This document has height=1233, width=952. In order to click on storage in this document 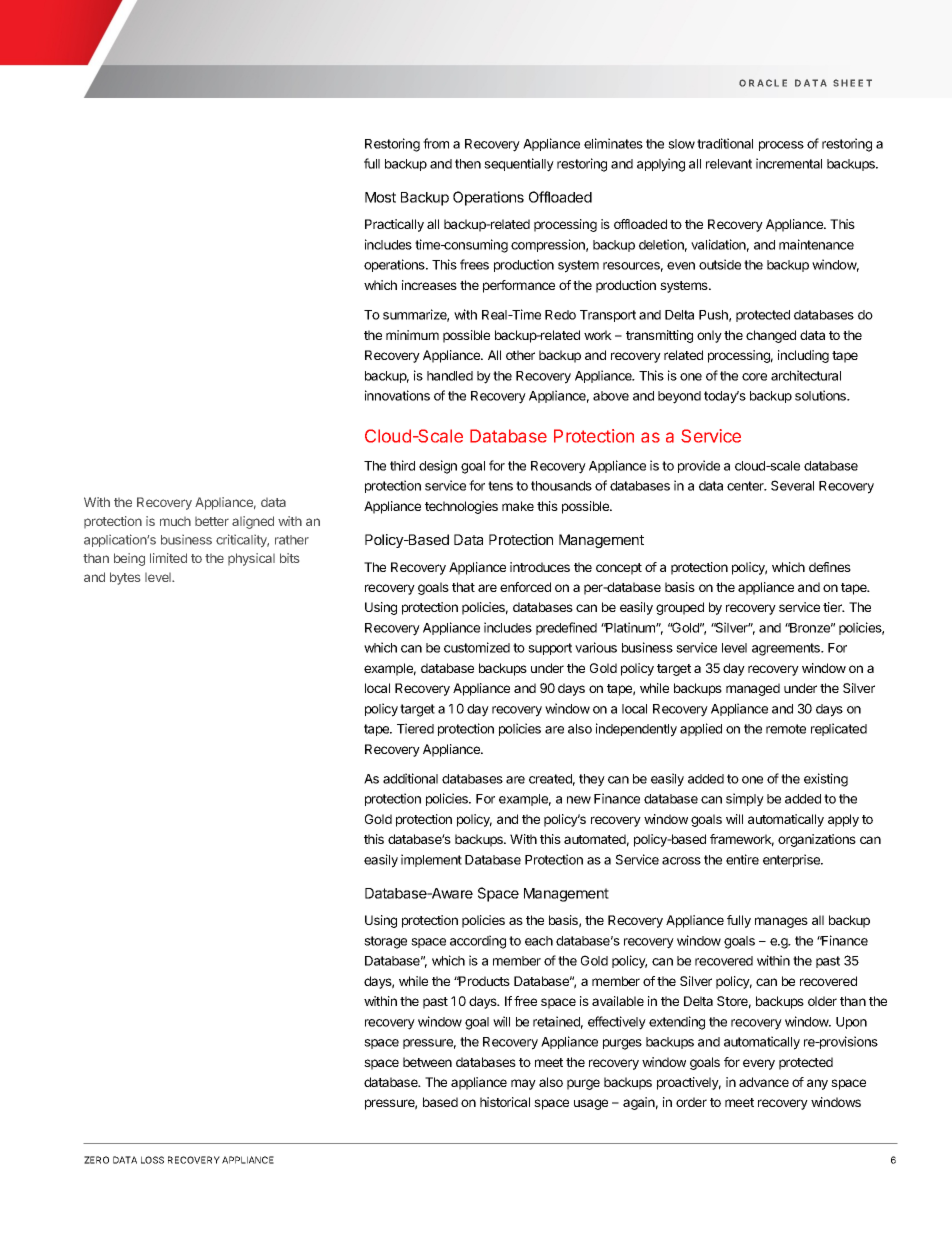, I will do `click(385, 942)`.
